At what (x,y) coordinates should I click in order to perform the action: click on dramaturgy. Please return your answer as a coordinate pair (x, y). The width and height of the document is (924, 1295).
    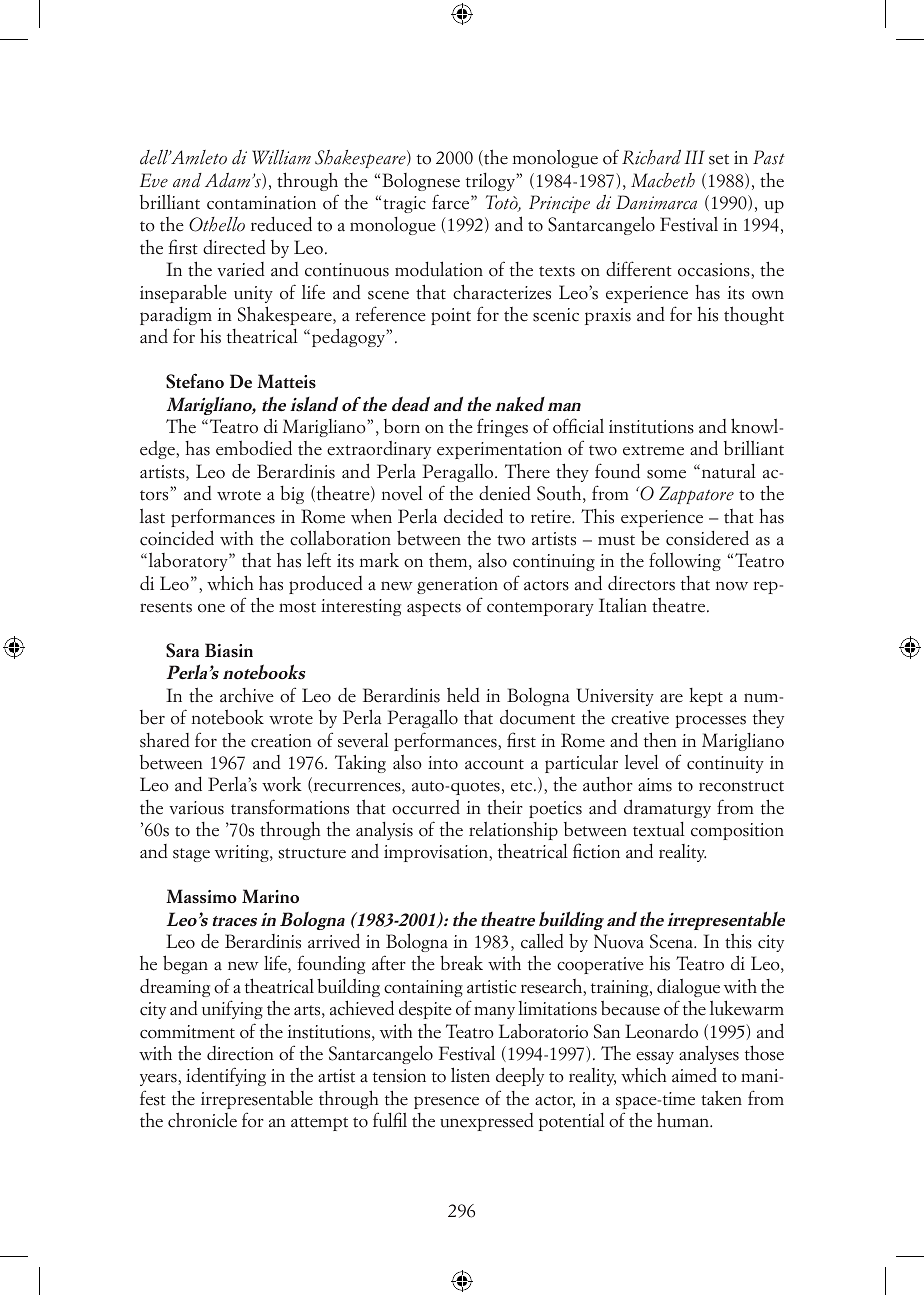
    Looking at the image, I should click on (667, 808).
